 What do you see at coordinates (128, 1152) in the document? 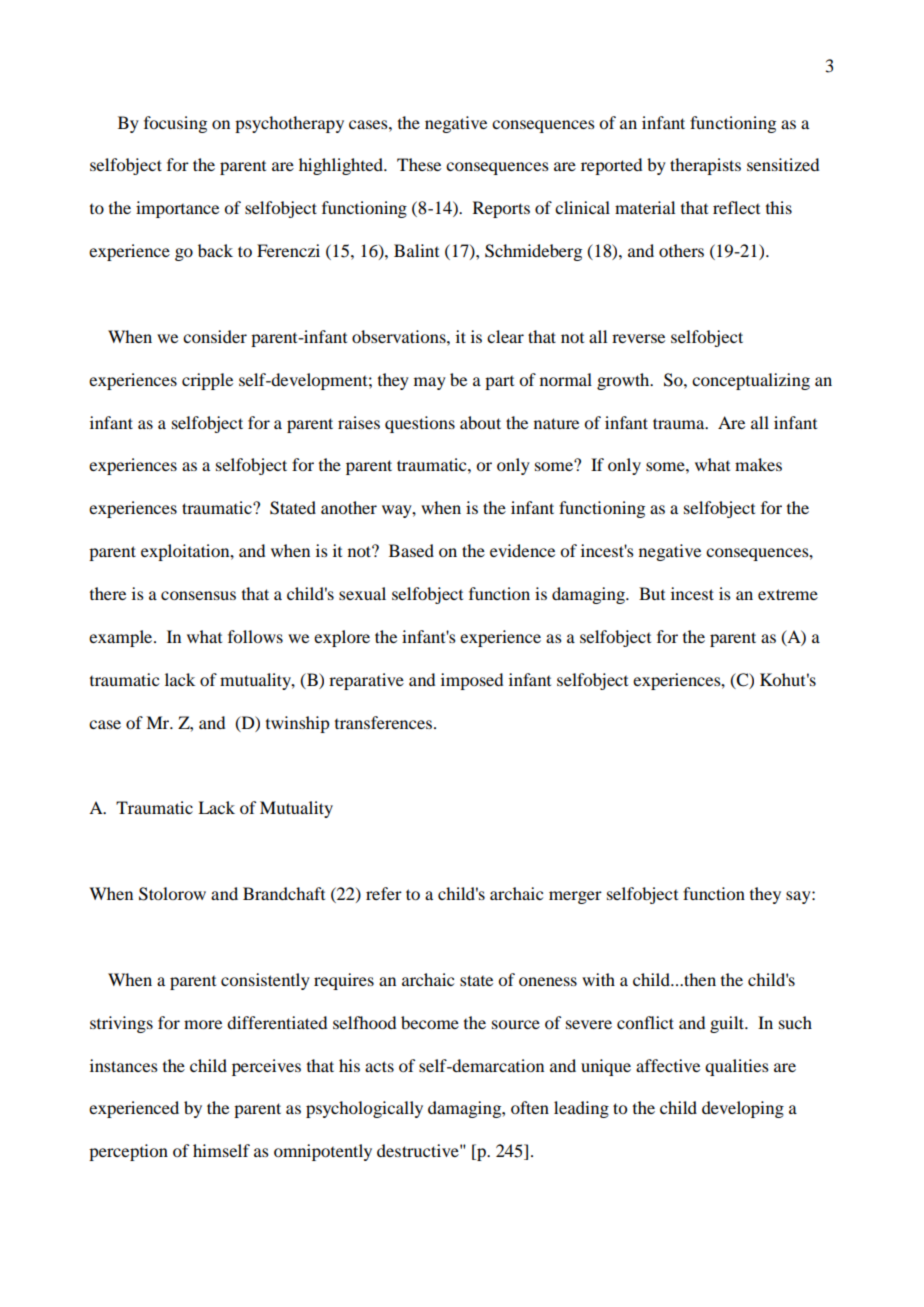
I see `perception` at bounding box center [128, 1152].
